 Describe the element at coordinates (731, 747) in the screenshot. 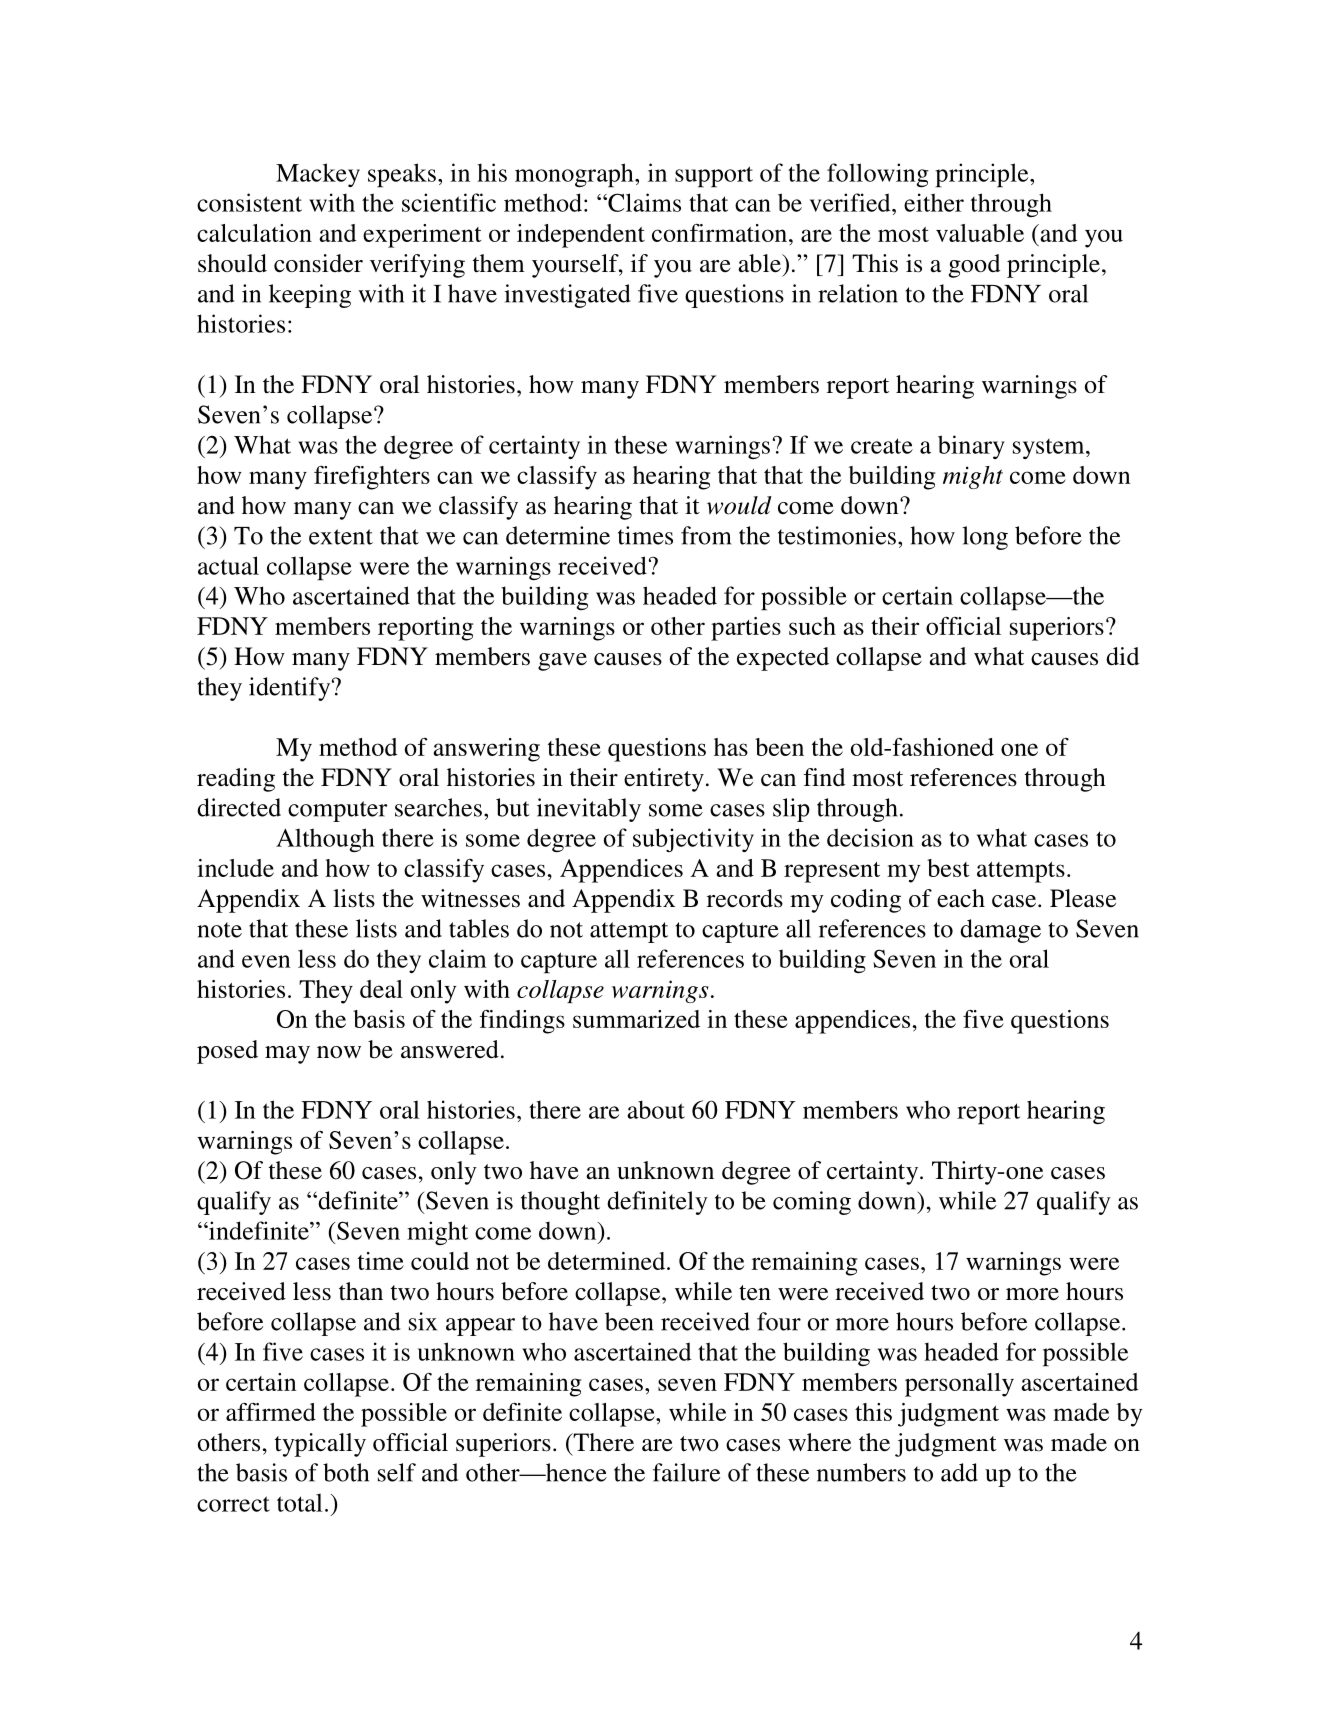

I see `has` at that location.
